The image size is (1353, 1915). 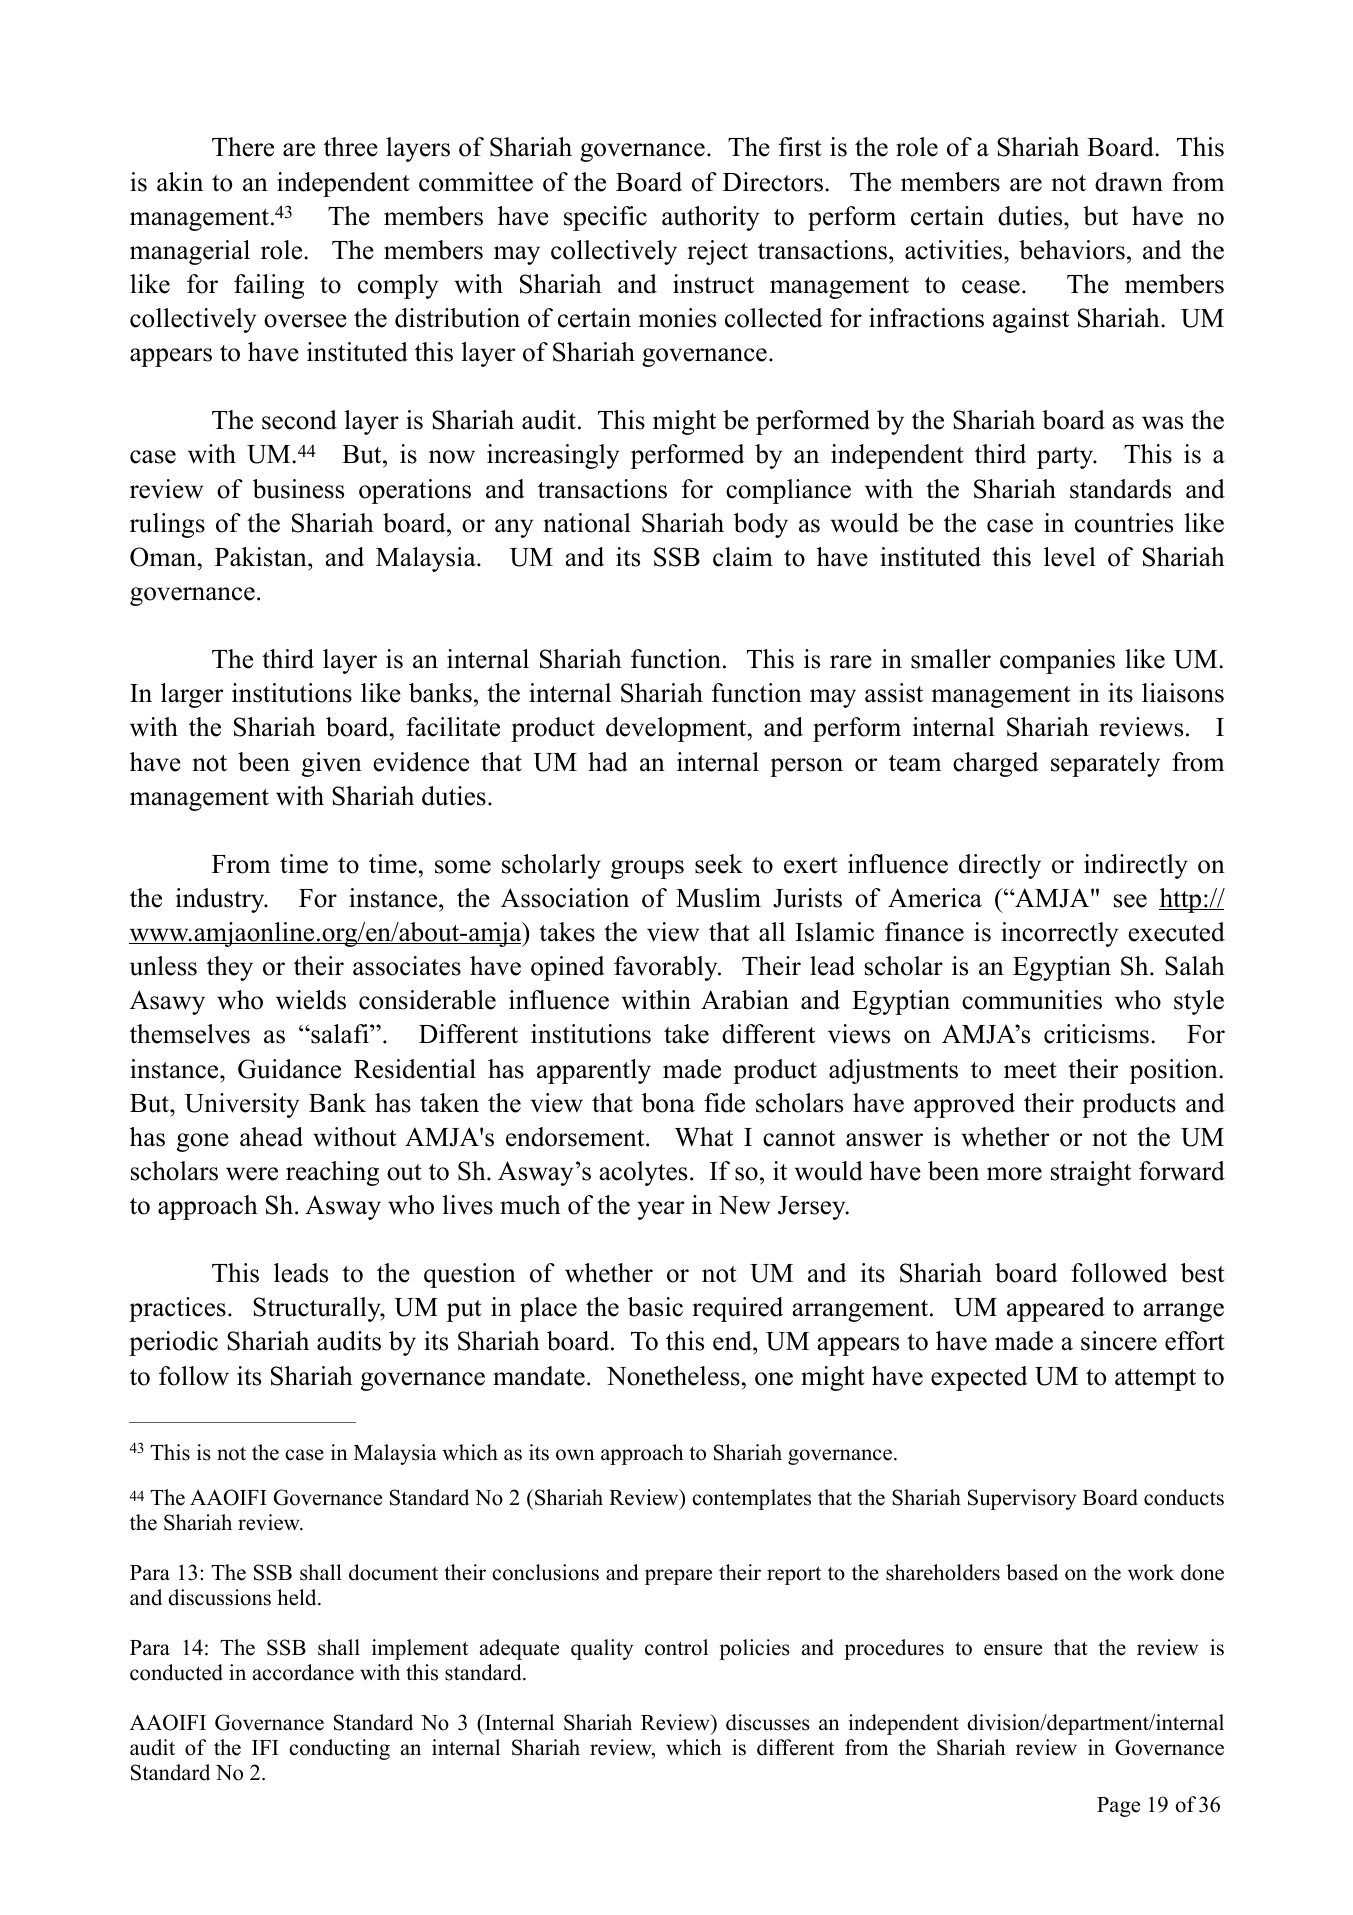 I want to click on authority, so click(x=710, y=218).
